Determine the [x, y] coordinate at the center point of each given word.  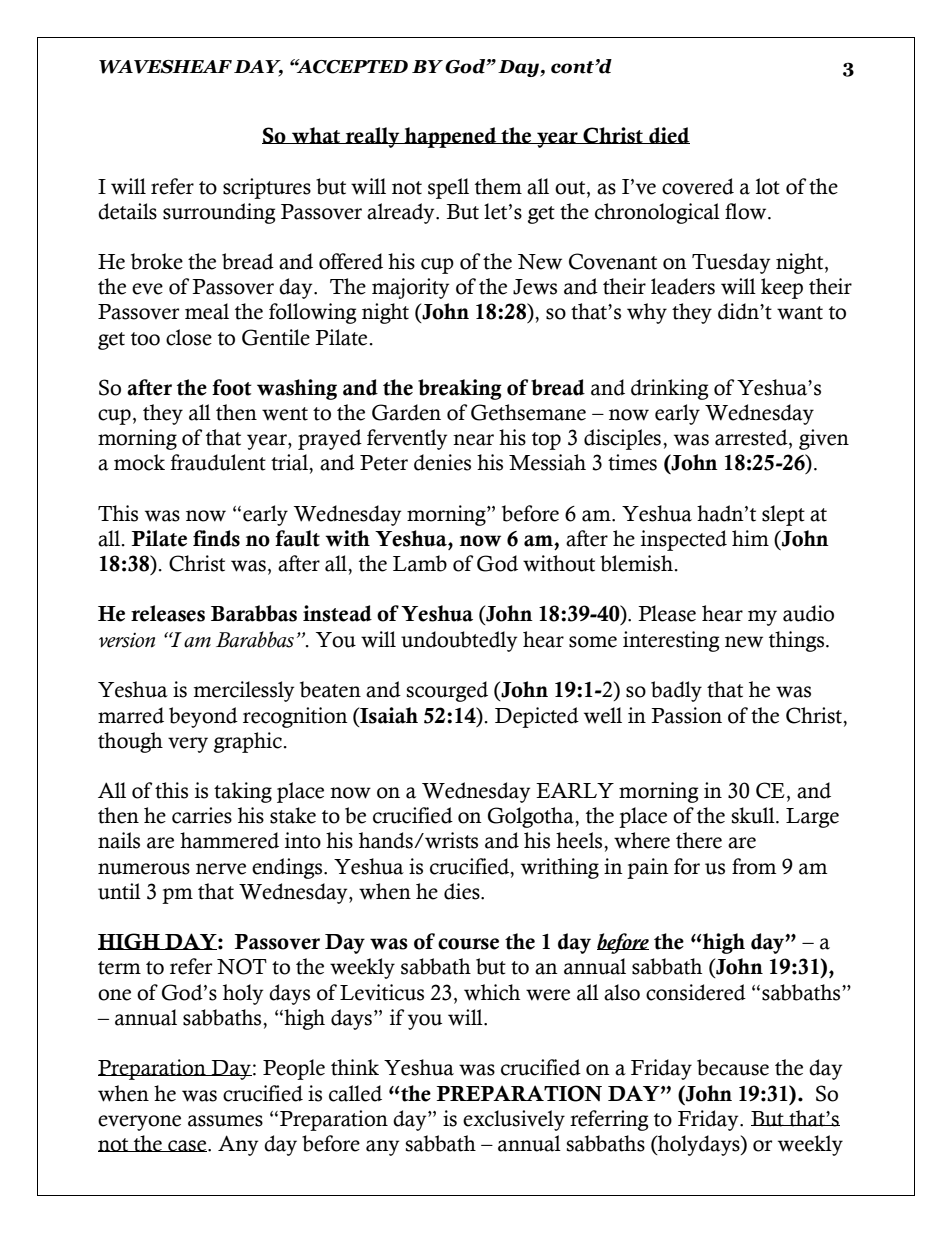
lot [768, 186]
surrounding [219, 213]
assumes [225, 1121]
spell [448, 188]
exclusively [514, 1120]
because [733, 1067]
